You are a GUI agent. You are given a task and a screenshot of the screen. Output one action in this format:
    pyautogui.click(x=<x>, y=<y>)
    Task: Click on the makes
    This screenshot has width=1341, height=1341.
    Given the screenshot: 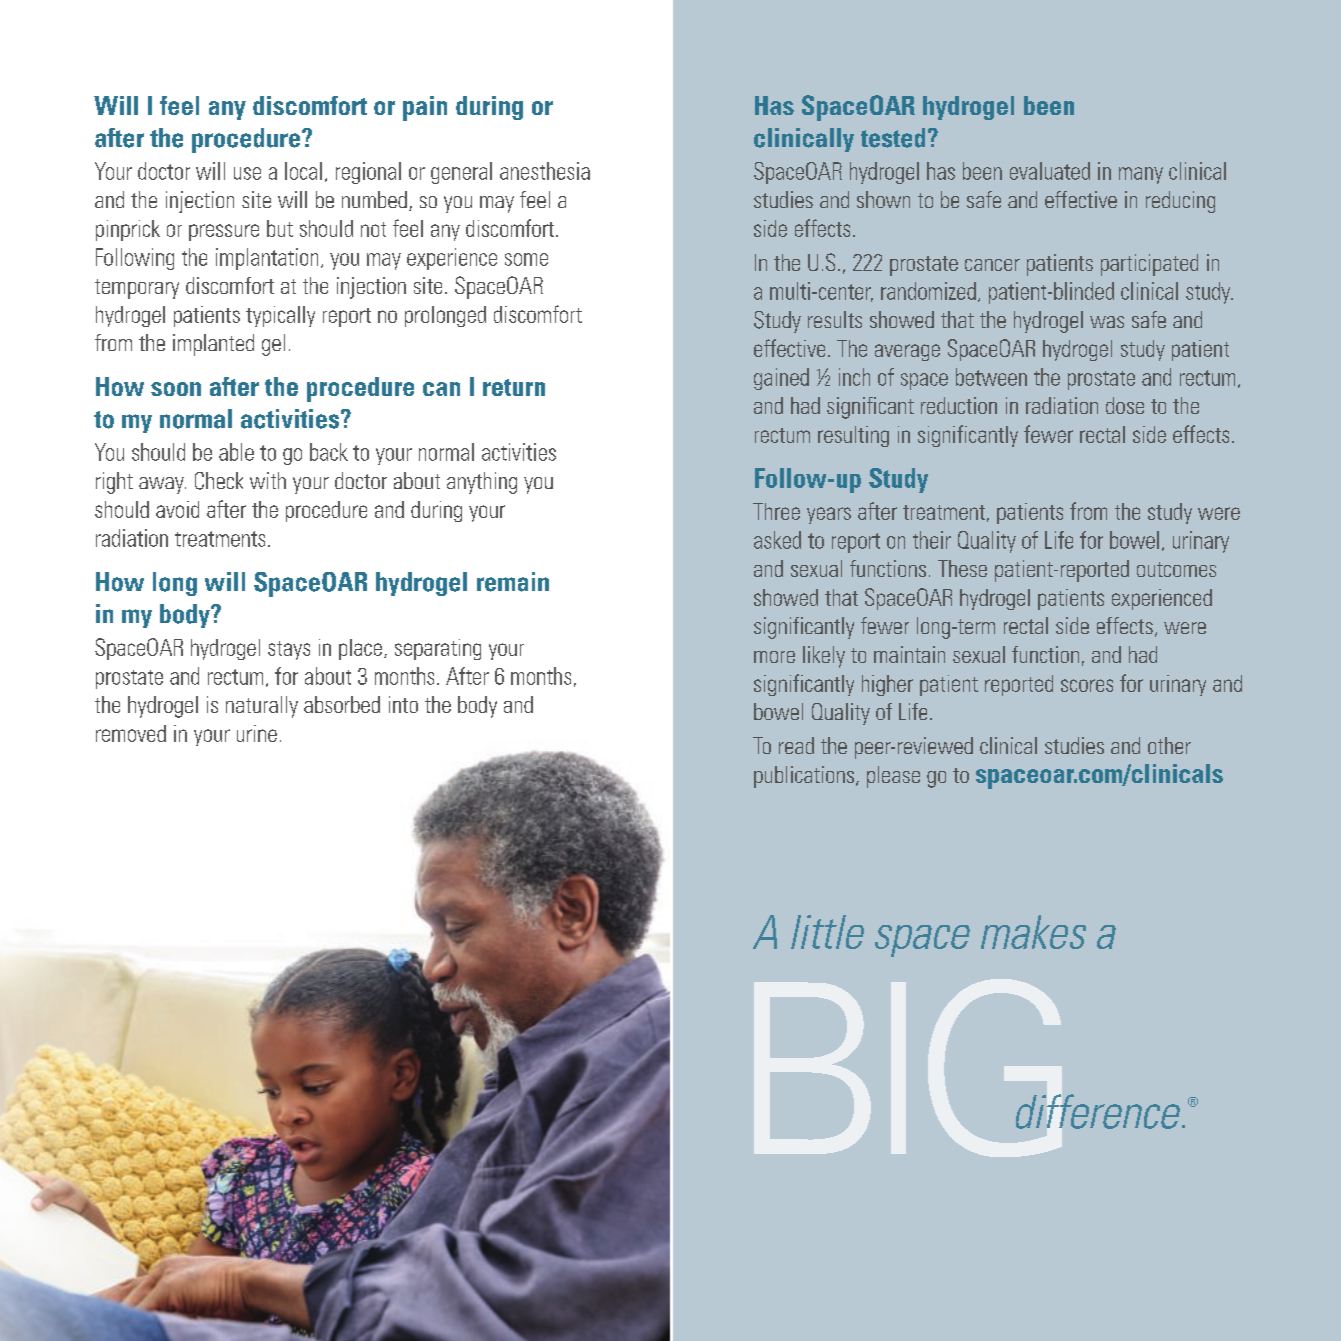 What is the action you would take?
    pyautogui.click(x=1033, y=932)
